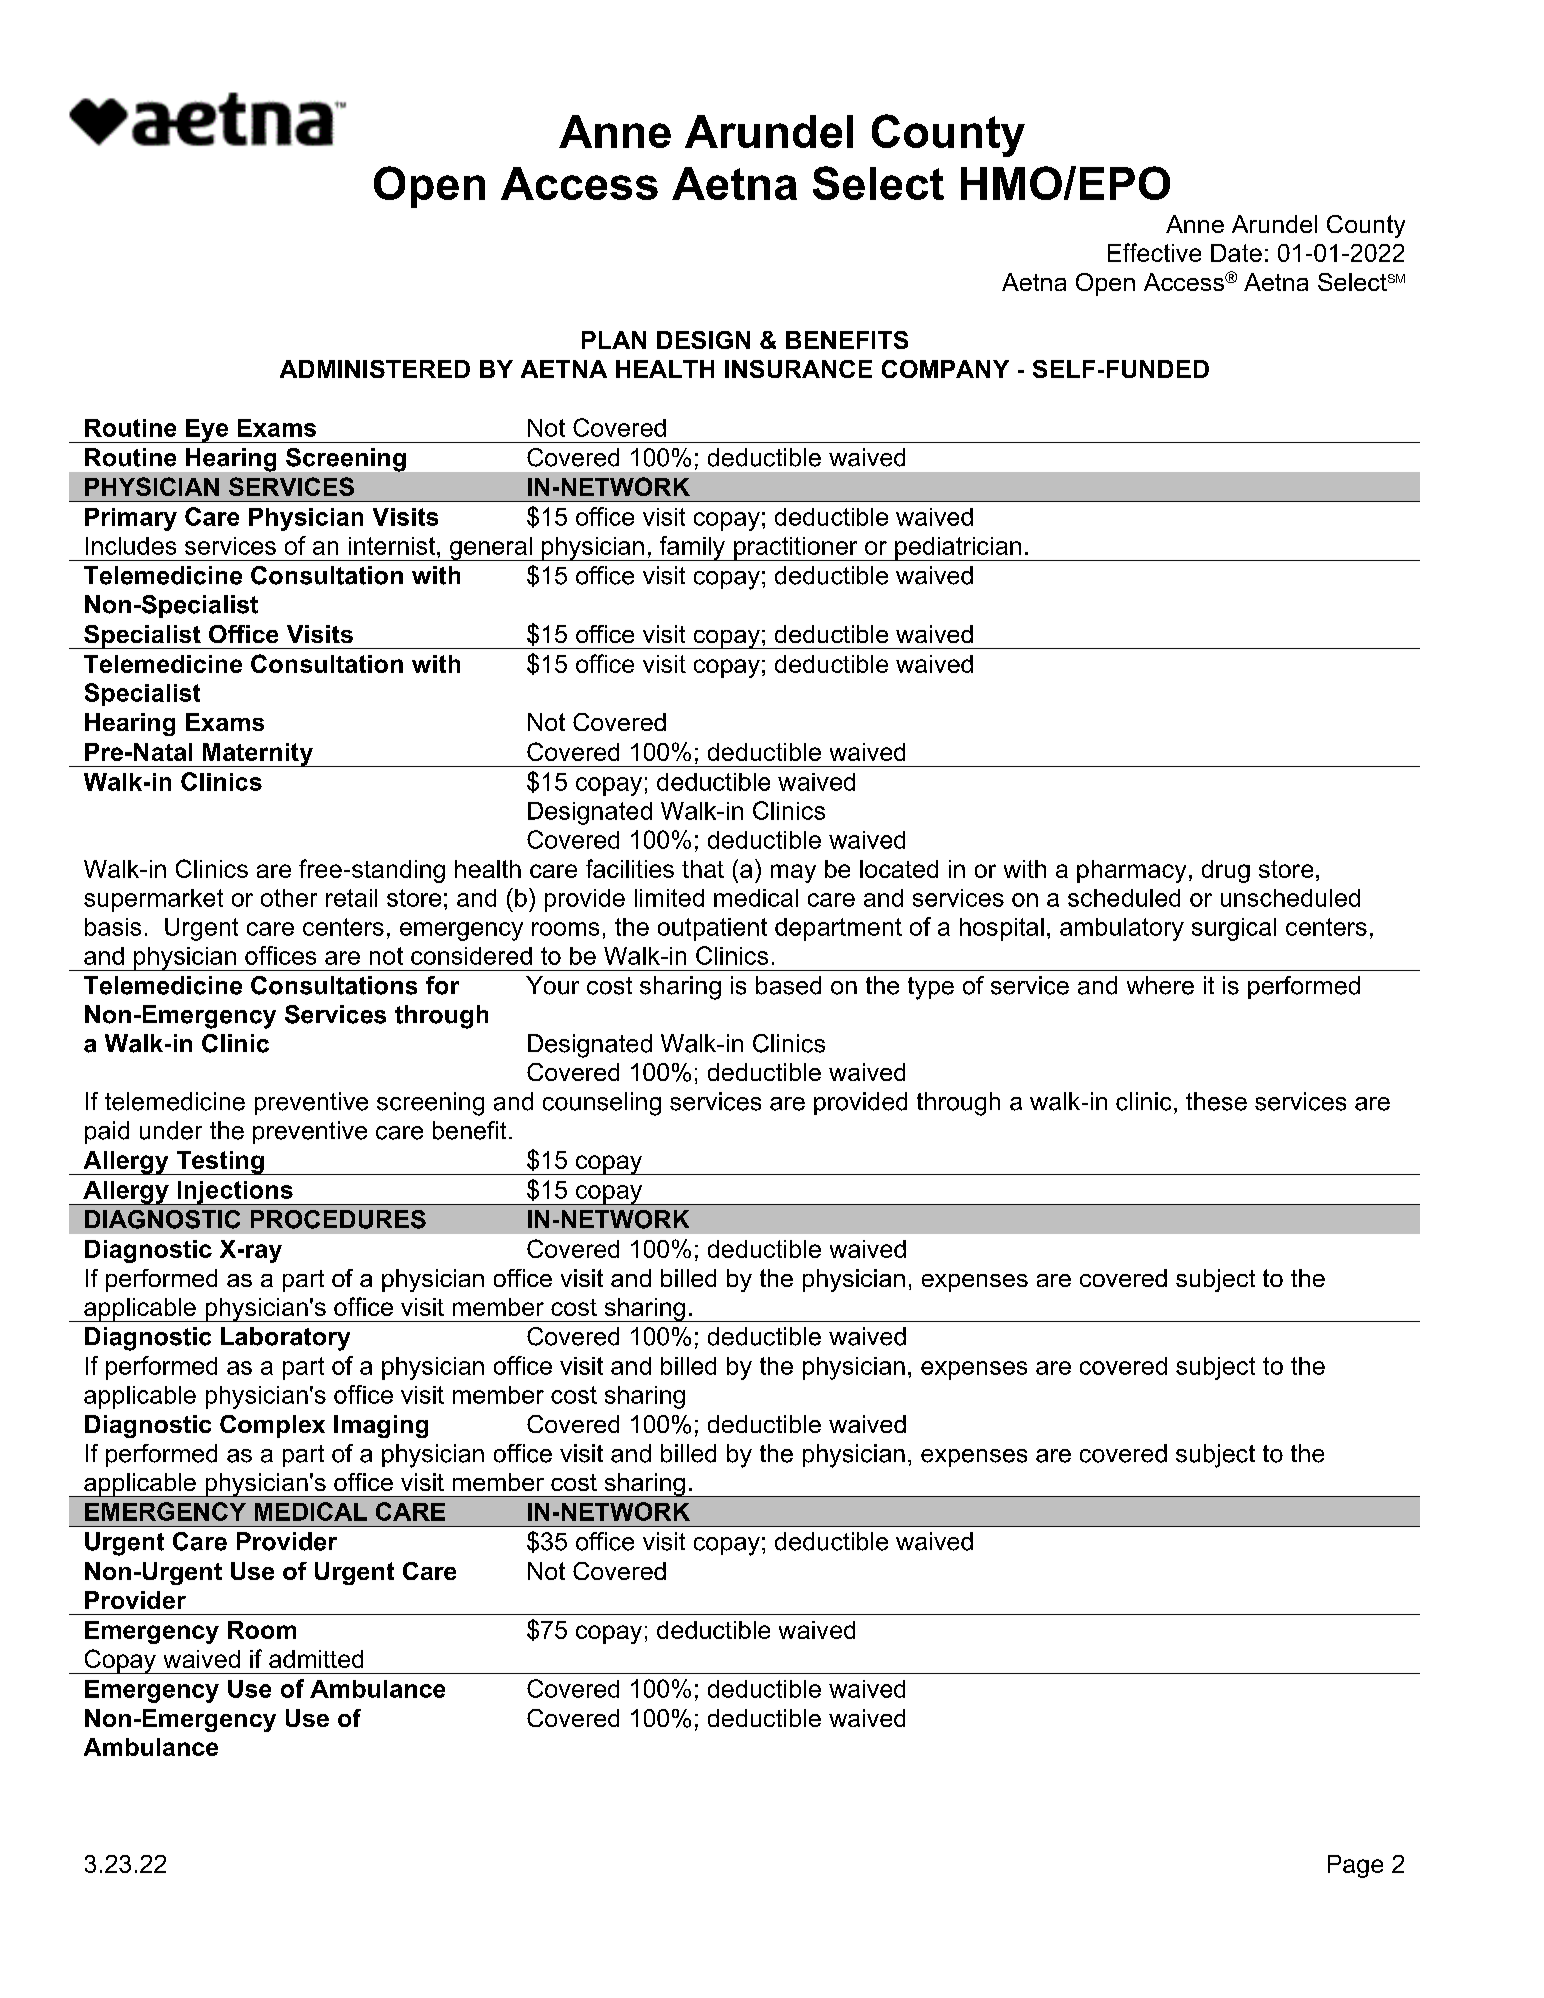  I want to click on INSURANCE, so click(798, 369).
